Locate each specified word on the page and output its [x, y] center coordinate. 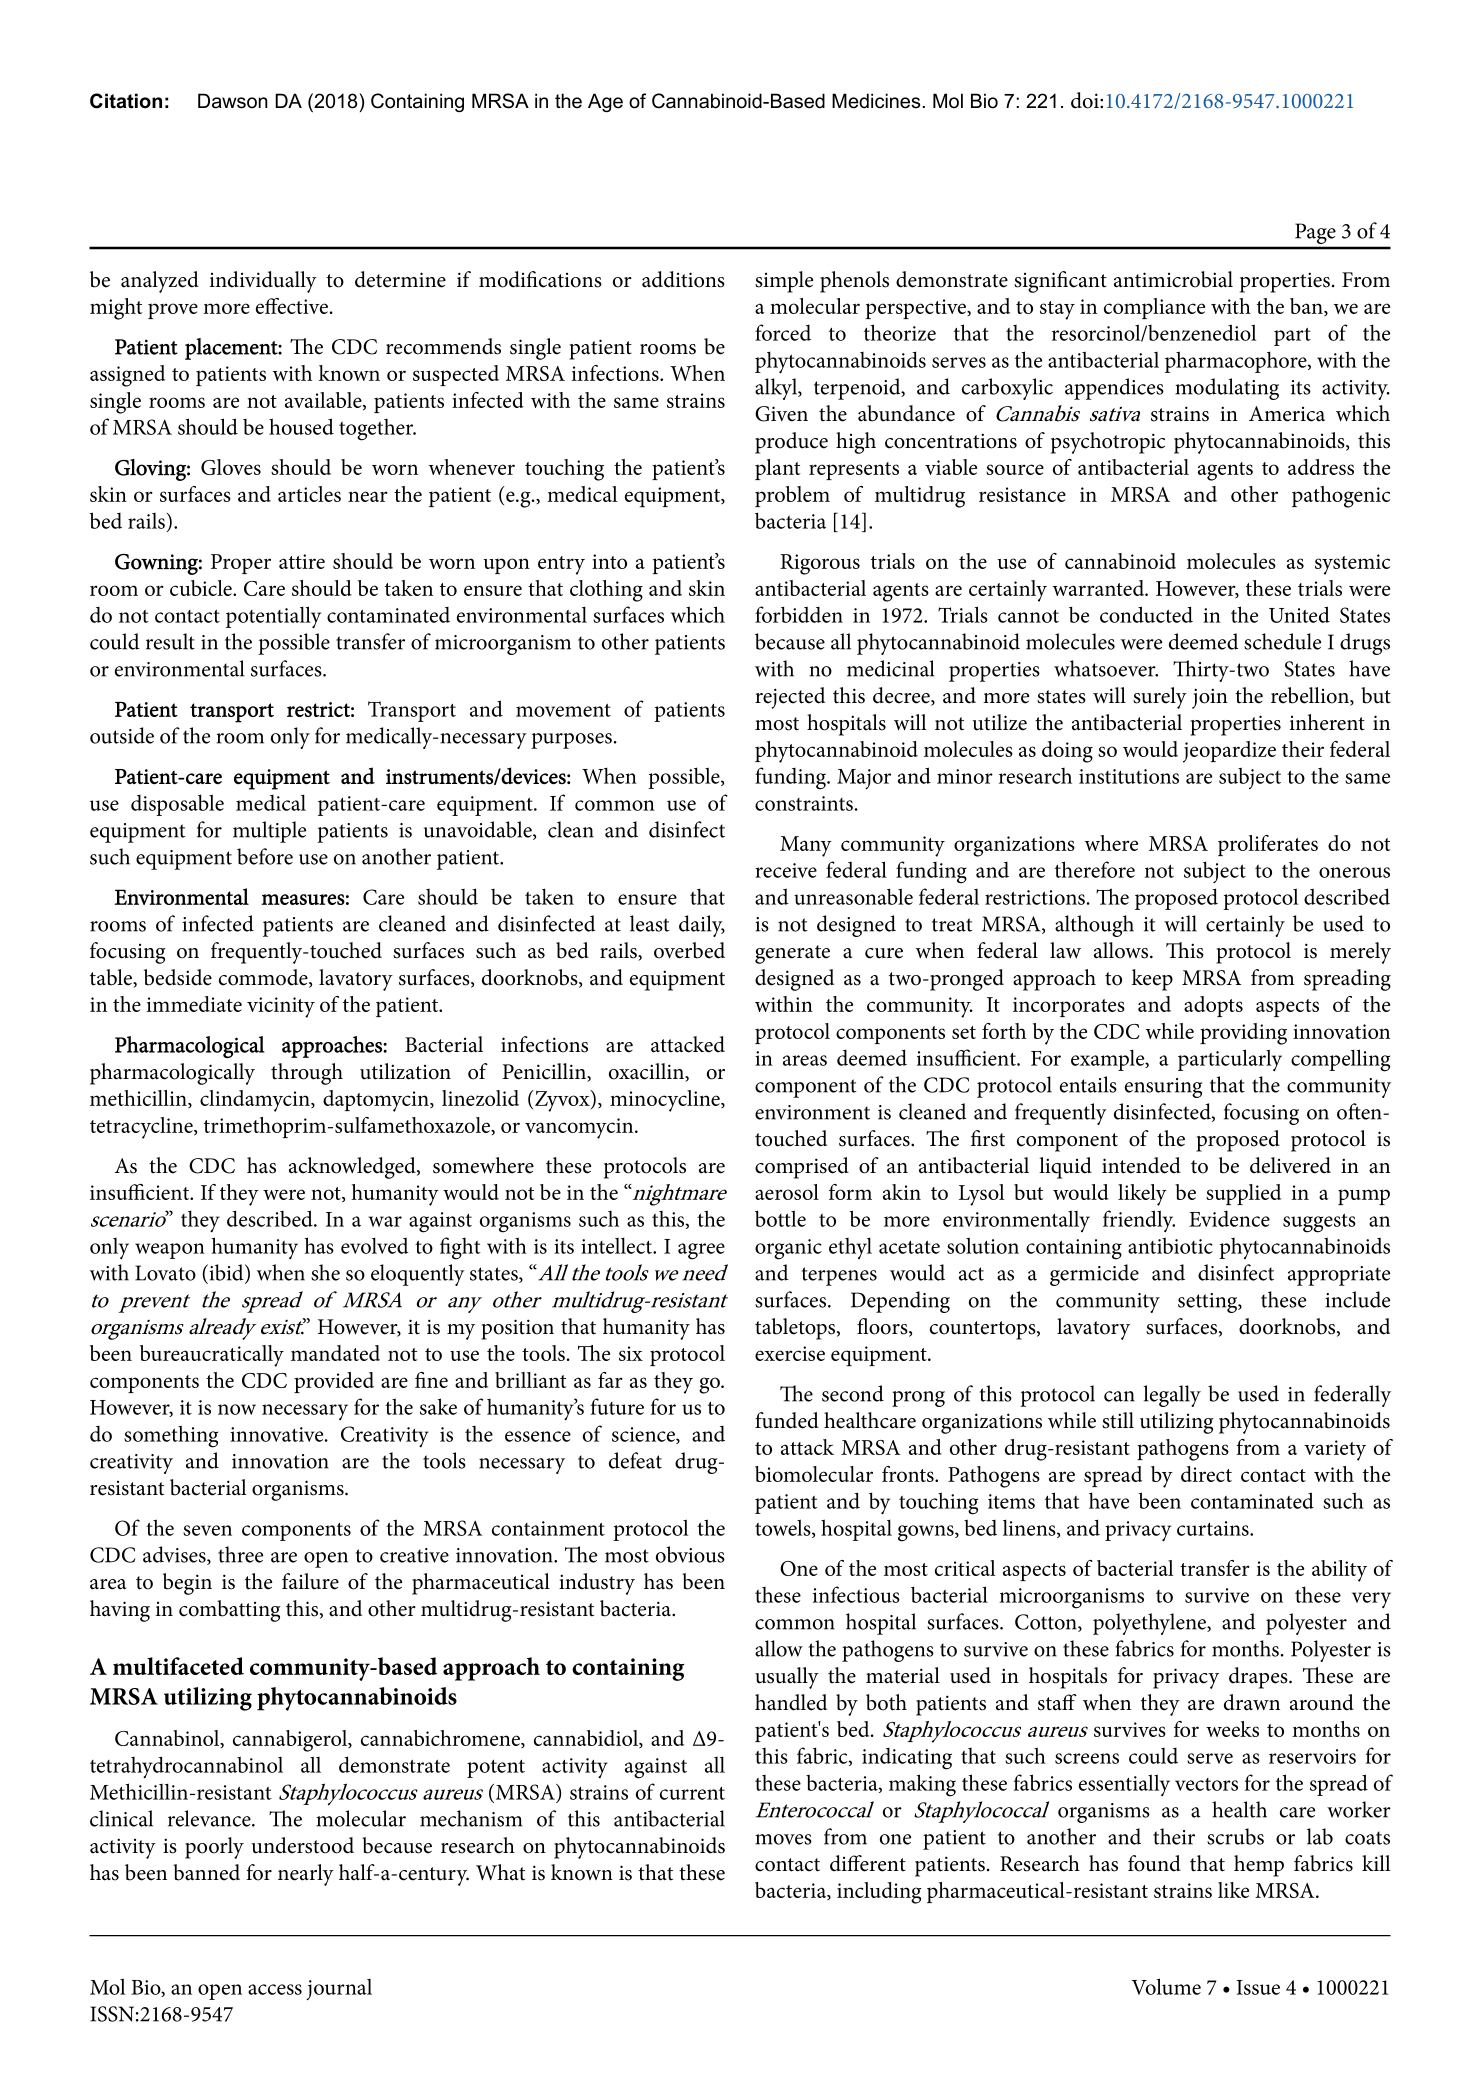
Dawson [233, 101]
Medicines [877, 101]
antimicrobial [1173, 279]
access [275, 1989]
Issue [1258, 1987]
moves [783, 1839]
